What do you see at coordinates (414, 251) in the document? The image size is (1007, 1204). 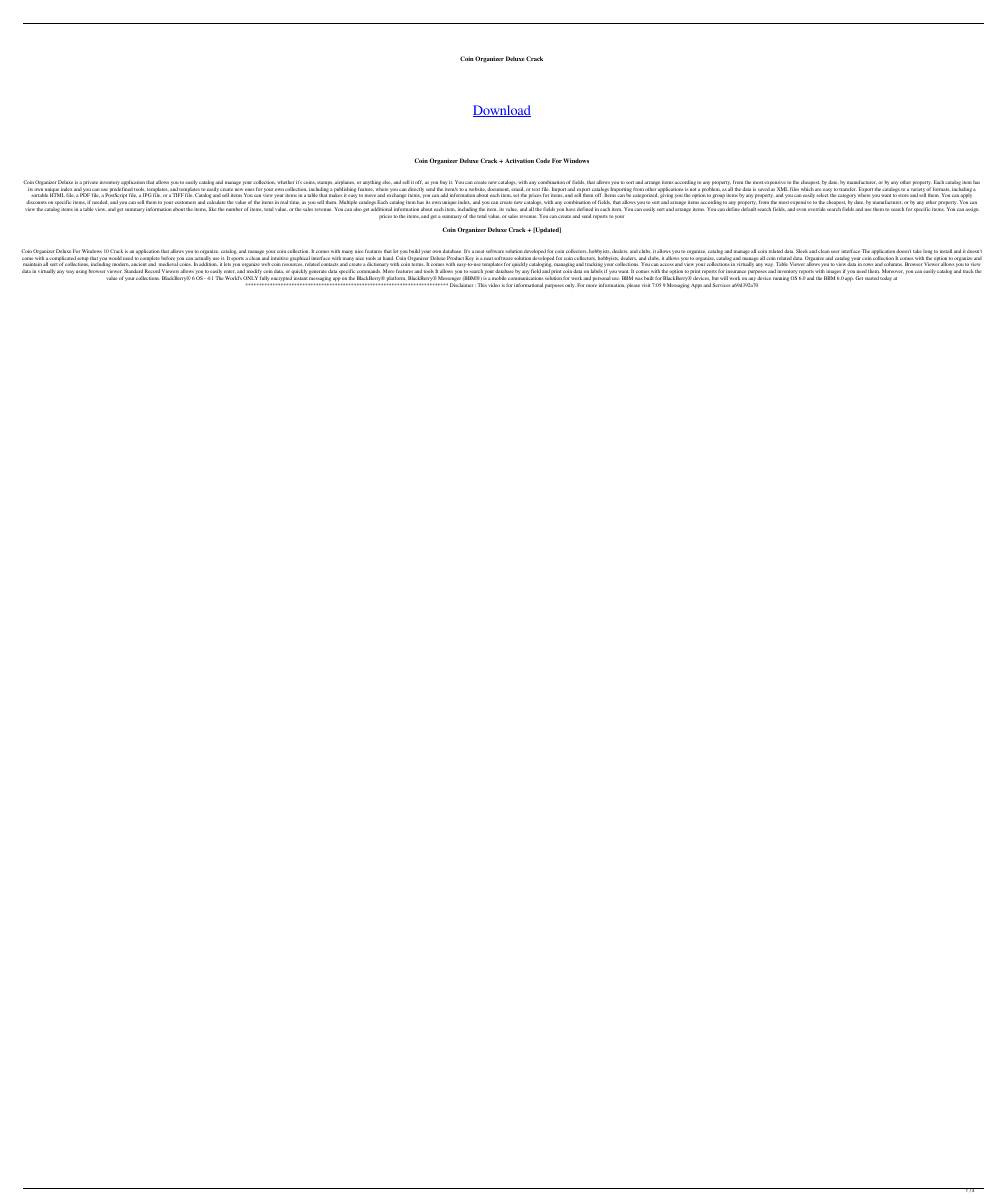 I see `build` at bounding box center [414, 251].
